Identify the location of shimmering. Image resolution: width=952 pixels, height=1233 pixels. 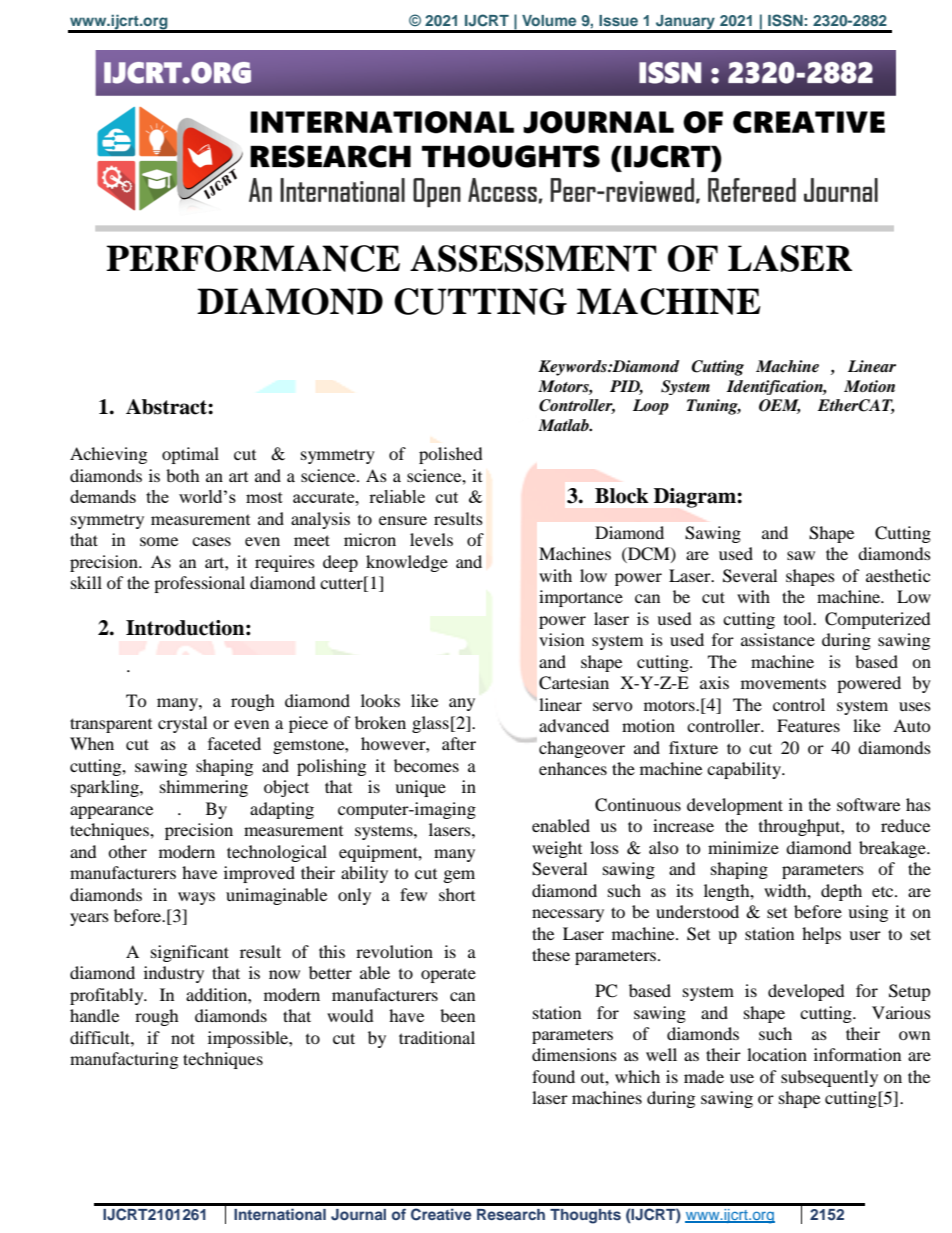
(204, 788).
